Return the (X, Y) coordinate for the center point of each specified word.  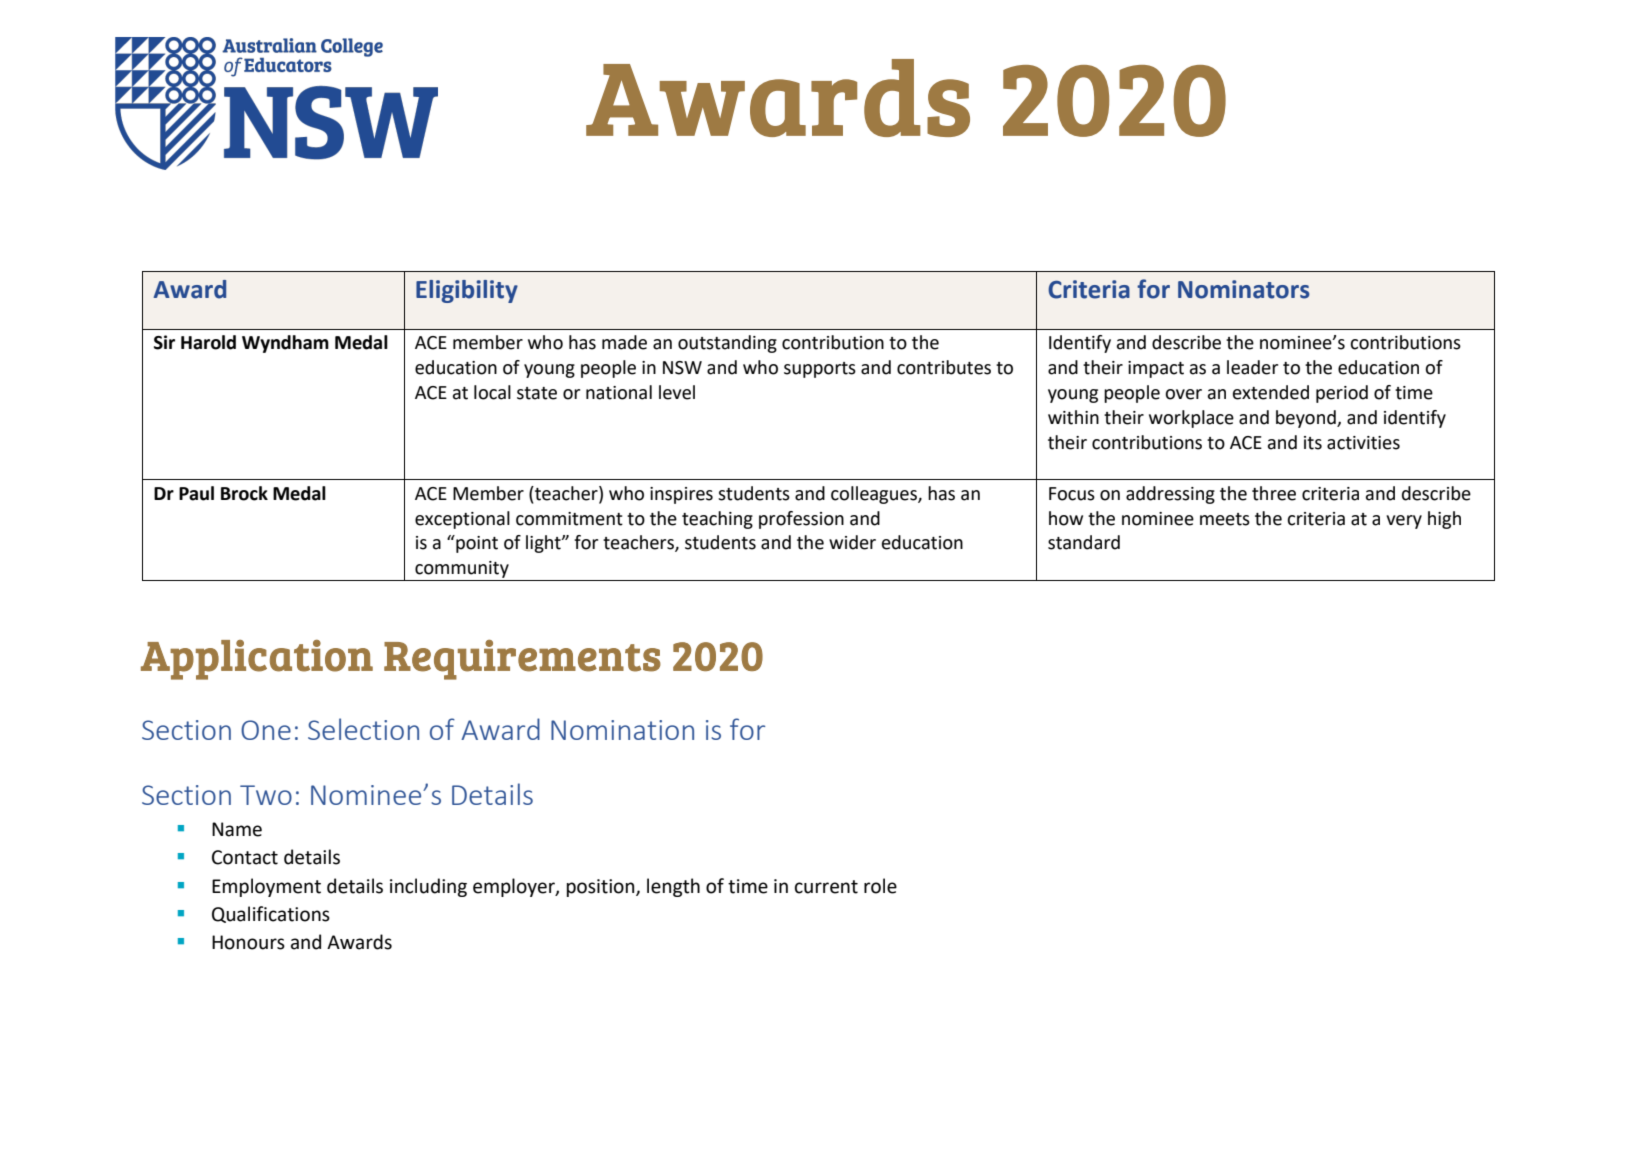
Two (266, 795)
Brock (244, 493)
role (880, 886)
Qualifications (271, 914)
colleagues (875, 495)
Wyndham (285, 344)
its (1313, 443)
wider (852, 542)
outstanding (727, 344)
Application (257, 660)
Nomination (622, 730)
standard (1084, 542)
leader (1252, 367)
